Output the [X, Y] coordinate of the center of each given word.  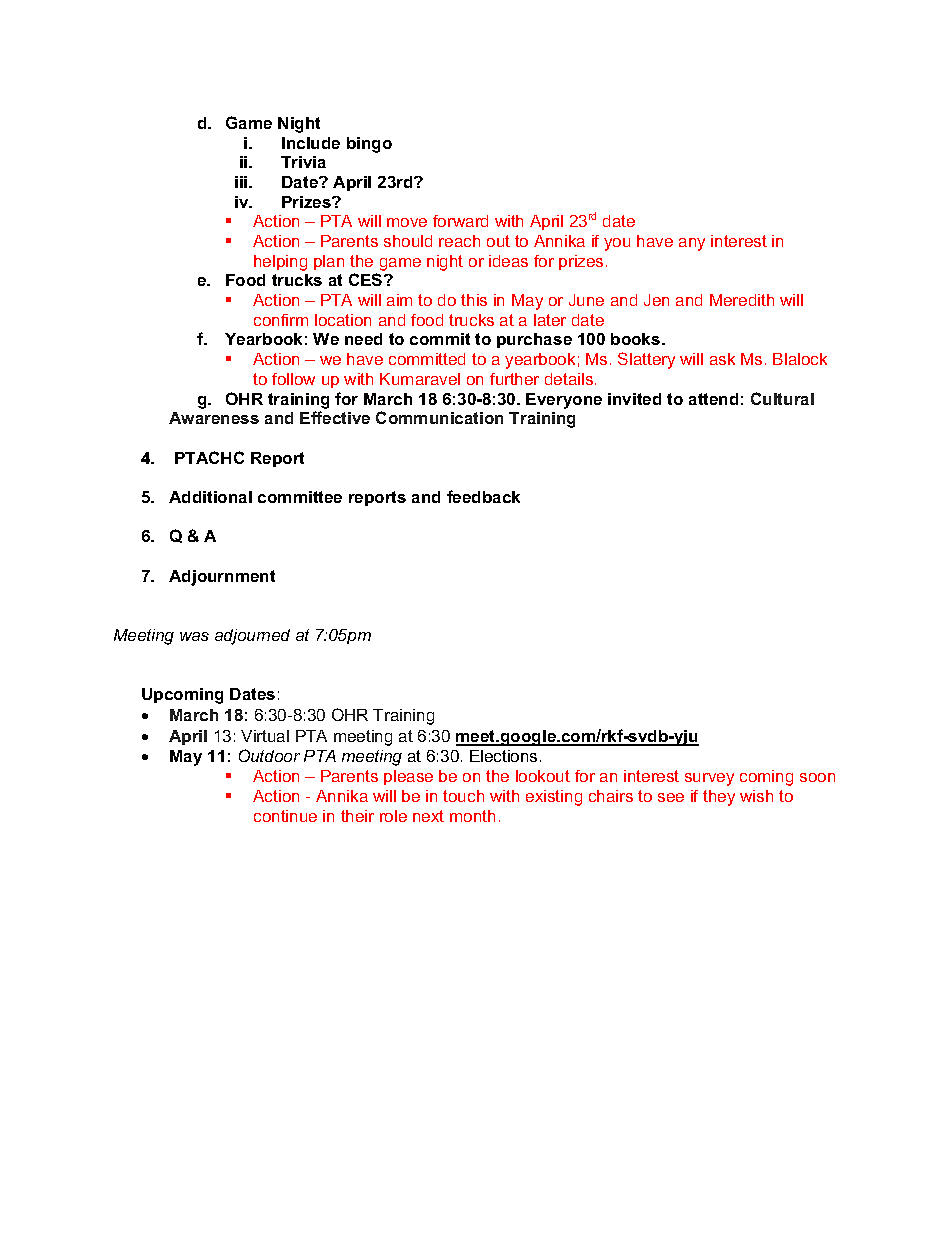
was [194, 636]
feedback [483, 496]
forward [460, 221]
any [692, 244]
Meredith [742, 300]
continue [285, 816]
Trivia [303, 162]
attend [713, 399]
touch [463, 796]
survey [709, 779]
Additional [210, 497]
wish [756, 796]
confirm [281, 320]
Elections [503, 756]
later [550, 320]
